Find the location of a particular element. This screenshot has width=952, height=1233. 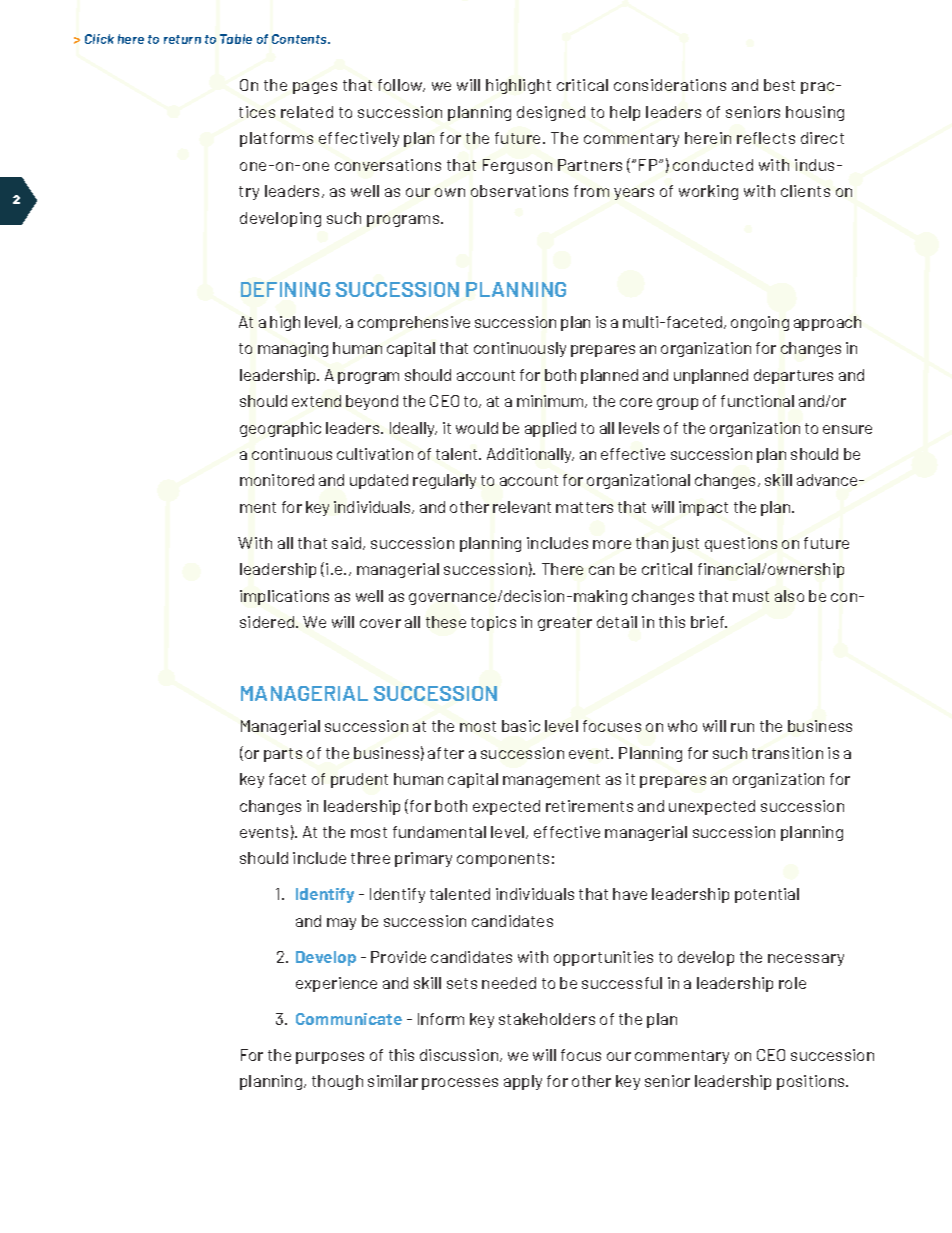

purposes is located at coordinates (330, 1058).
